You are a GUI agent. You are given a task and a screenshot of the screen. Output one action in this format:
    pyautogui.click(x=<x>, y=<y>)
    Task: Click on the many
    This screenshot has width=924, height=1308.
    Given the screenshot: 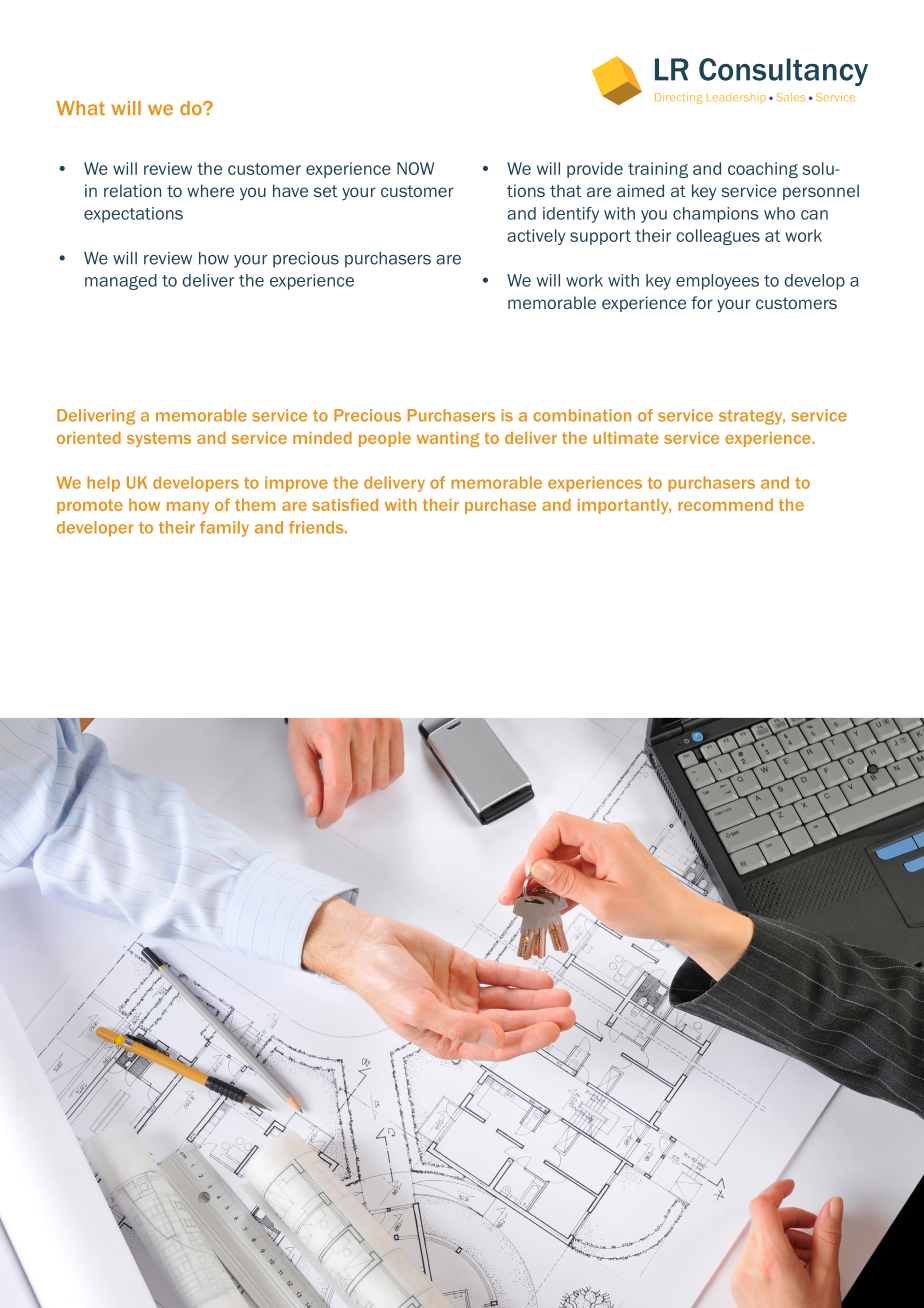 What is the action you would take?
    pyautogui.click(x=188, y=508)
